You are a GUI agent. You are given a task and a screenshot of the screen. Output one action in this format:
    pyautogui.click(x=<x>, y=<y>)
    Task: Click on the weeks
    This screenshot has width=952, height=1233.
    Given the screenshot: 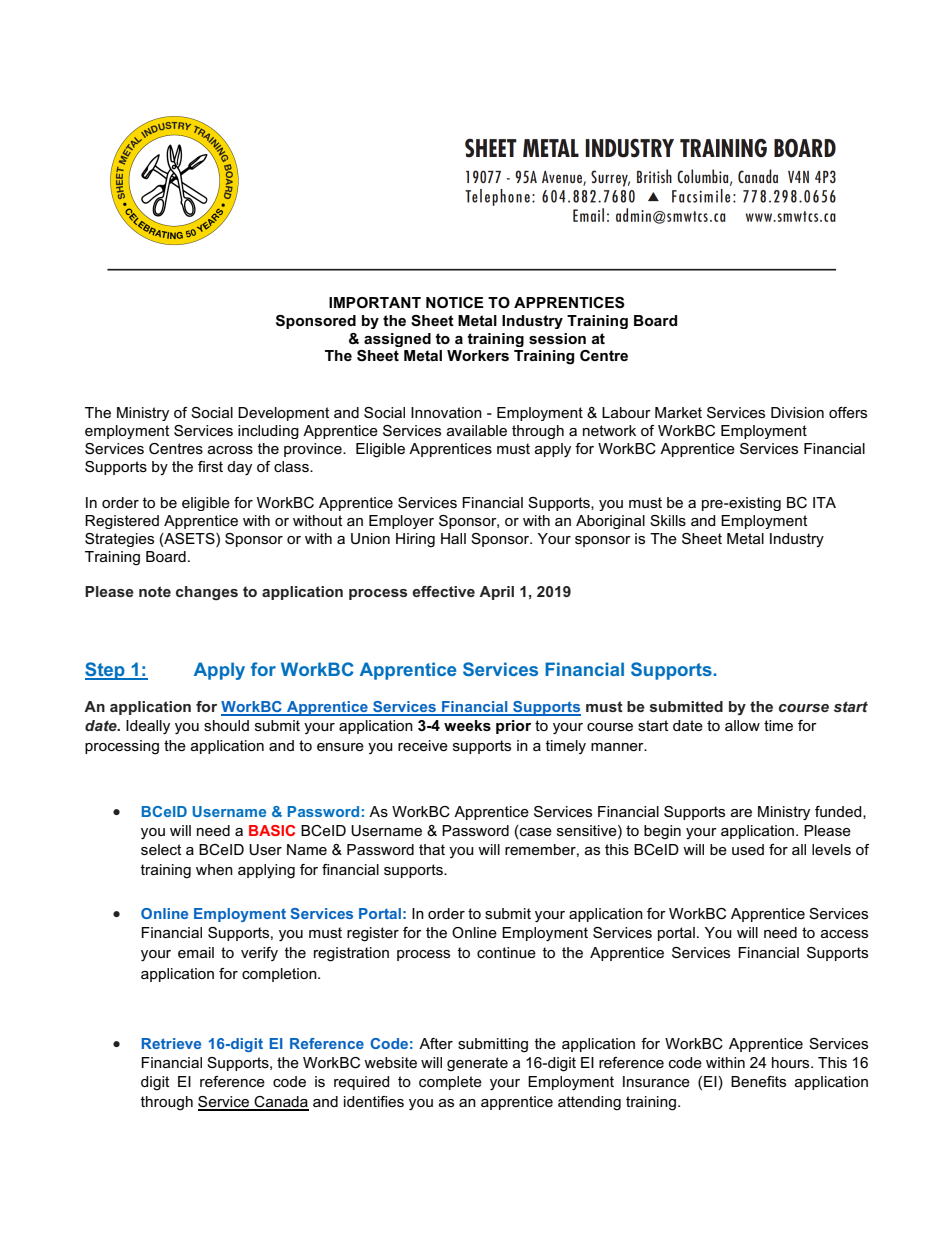 What is the action you would take?
    pyautogui.click(x=467, y=725)
